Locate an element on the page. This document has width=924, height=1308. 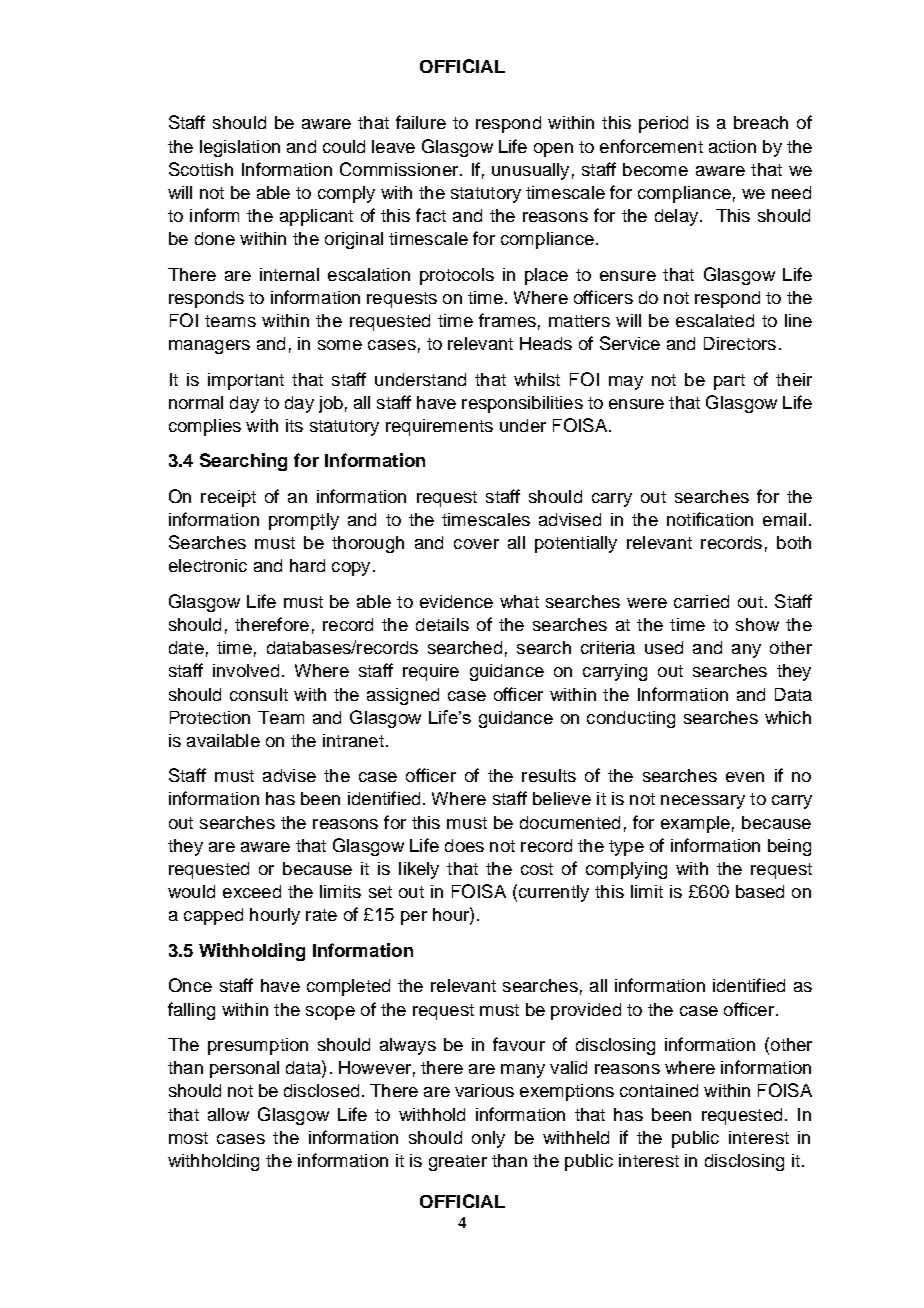
allow is located at coordinates (228, 1114).
